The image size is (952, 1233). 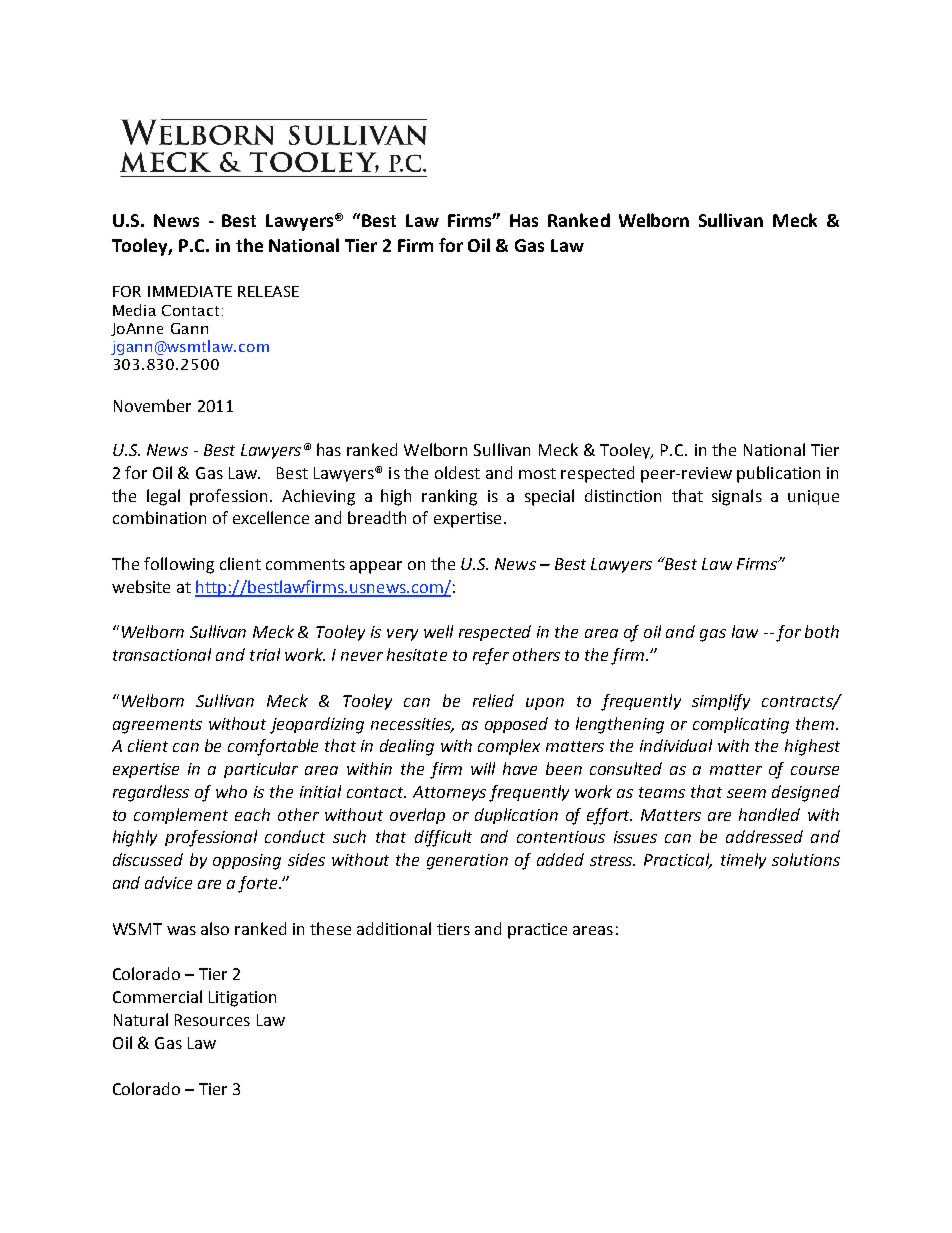 What do you see at coordinates (457, 472) in the document?
I see `oldest` at bounding box center [457, 472].
